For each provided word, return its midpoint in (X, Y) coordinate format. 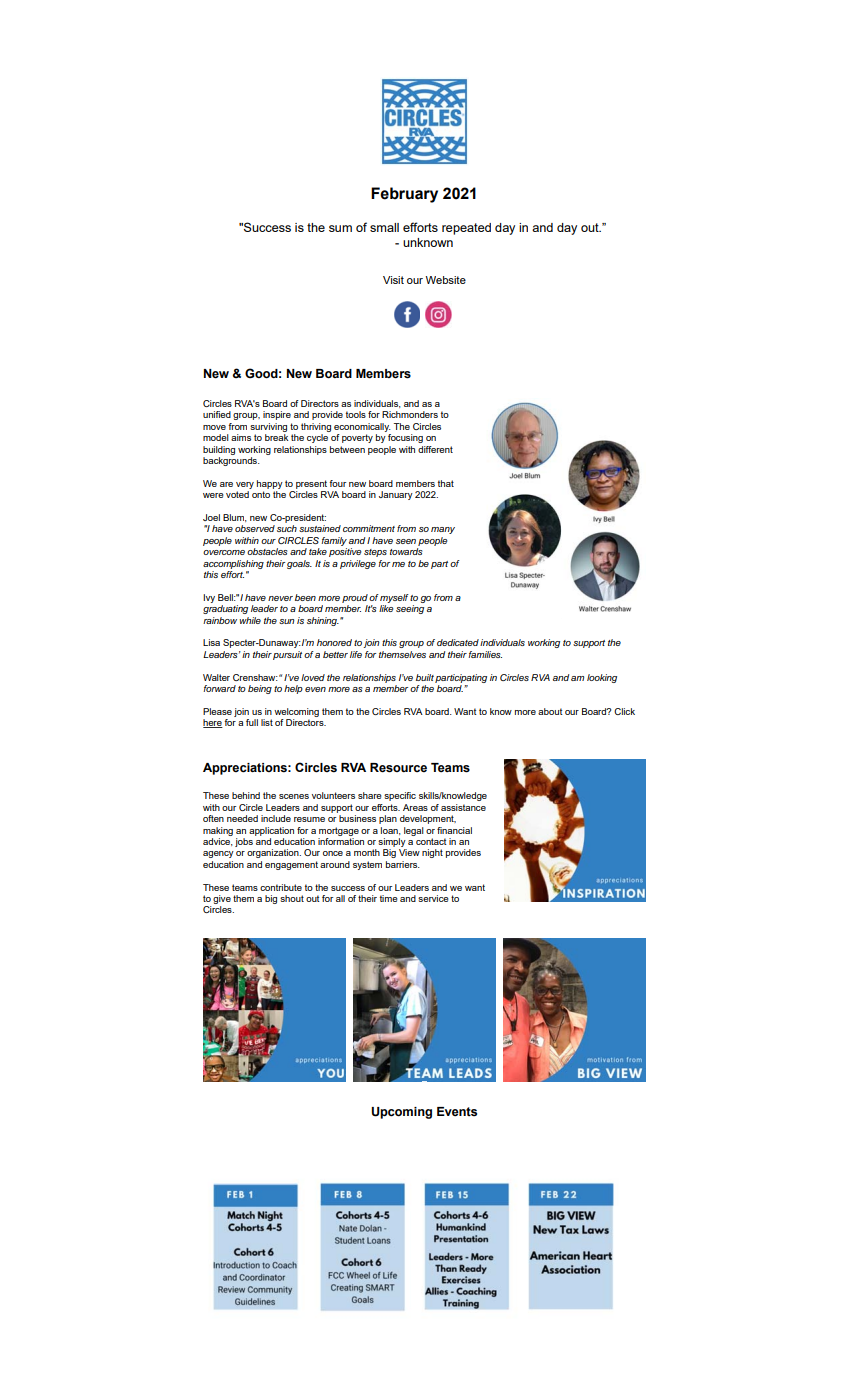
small (384, 227)
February (404, 195)
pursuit (287, 655)
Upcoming (401, 1113)
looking (602, 678)
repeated (466, 229)
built (425, 677)
